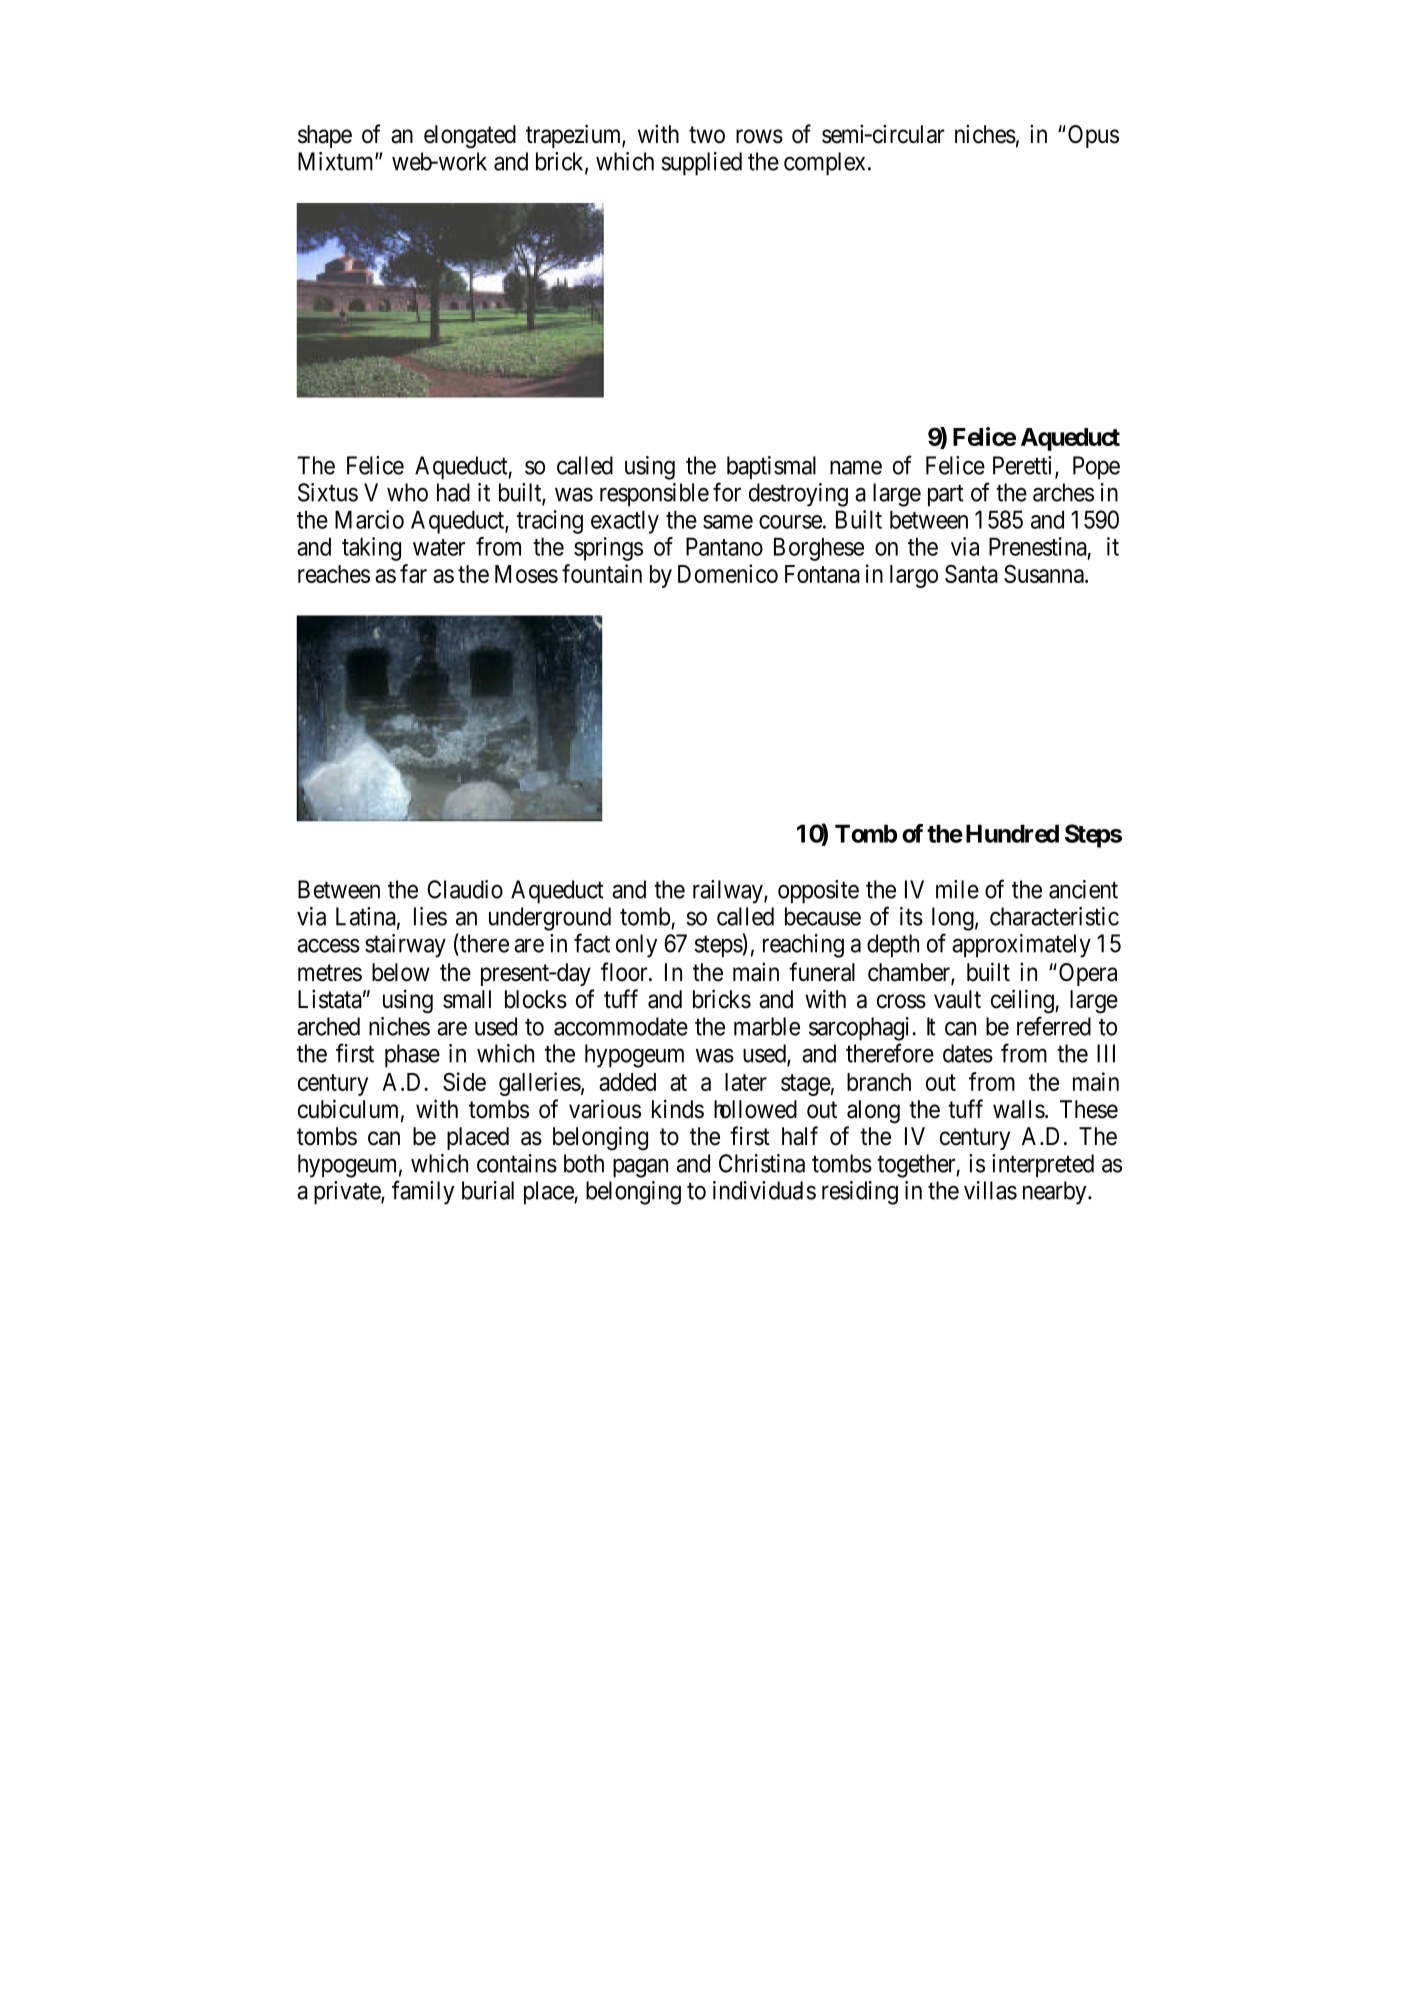 Image resolution: width=1415 pixels, height=2003 pixels. Describe the element at coordinates (1093, 136) in the screenshot. I see `Opus` at that location.
